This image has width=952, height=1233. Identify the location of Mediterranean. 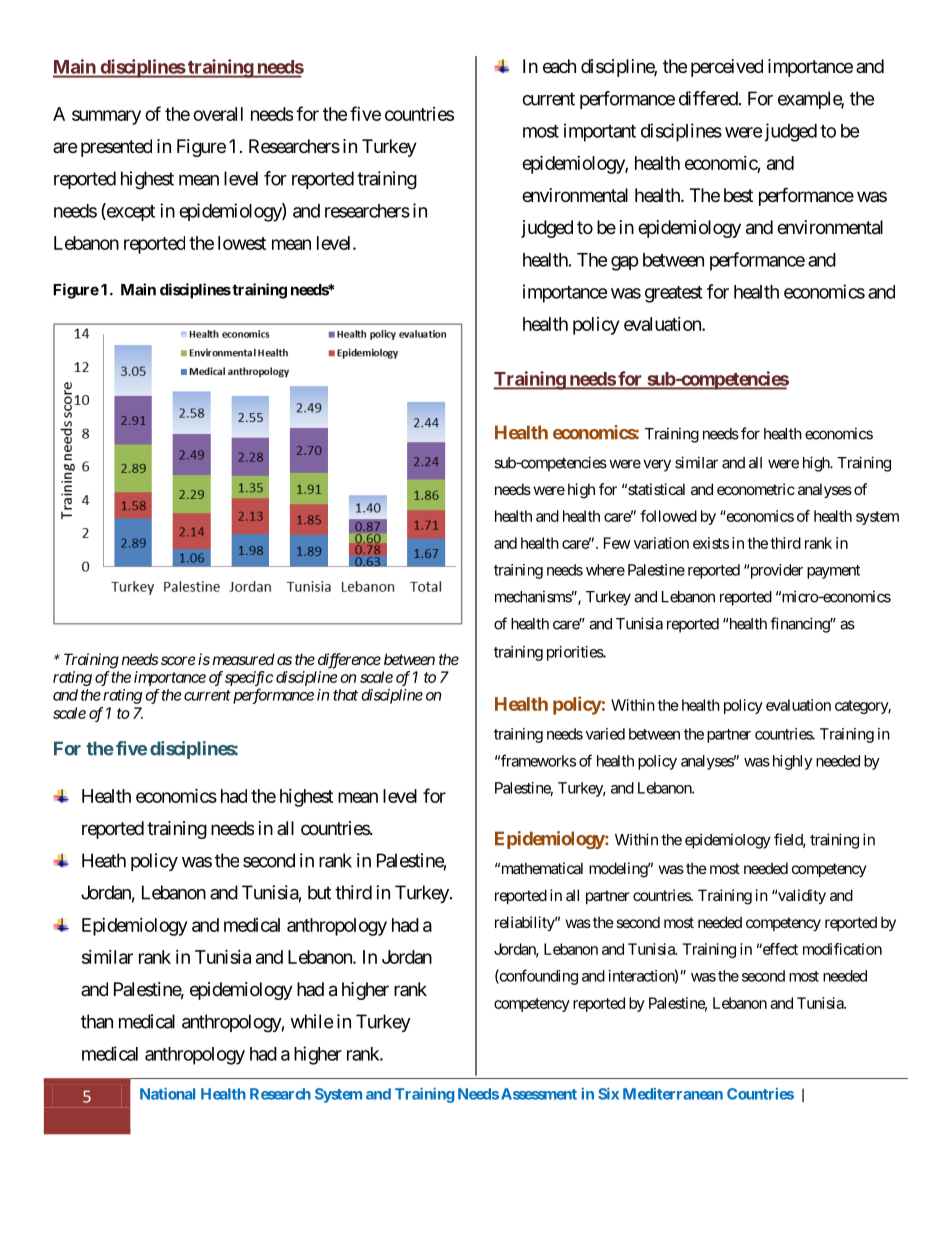
(673, 1094).
